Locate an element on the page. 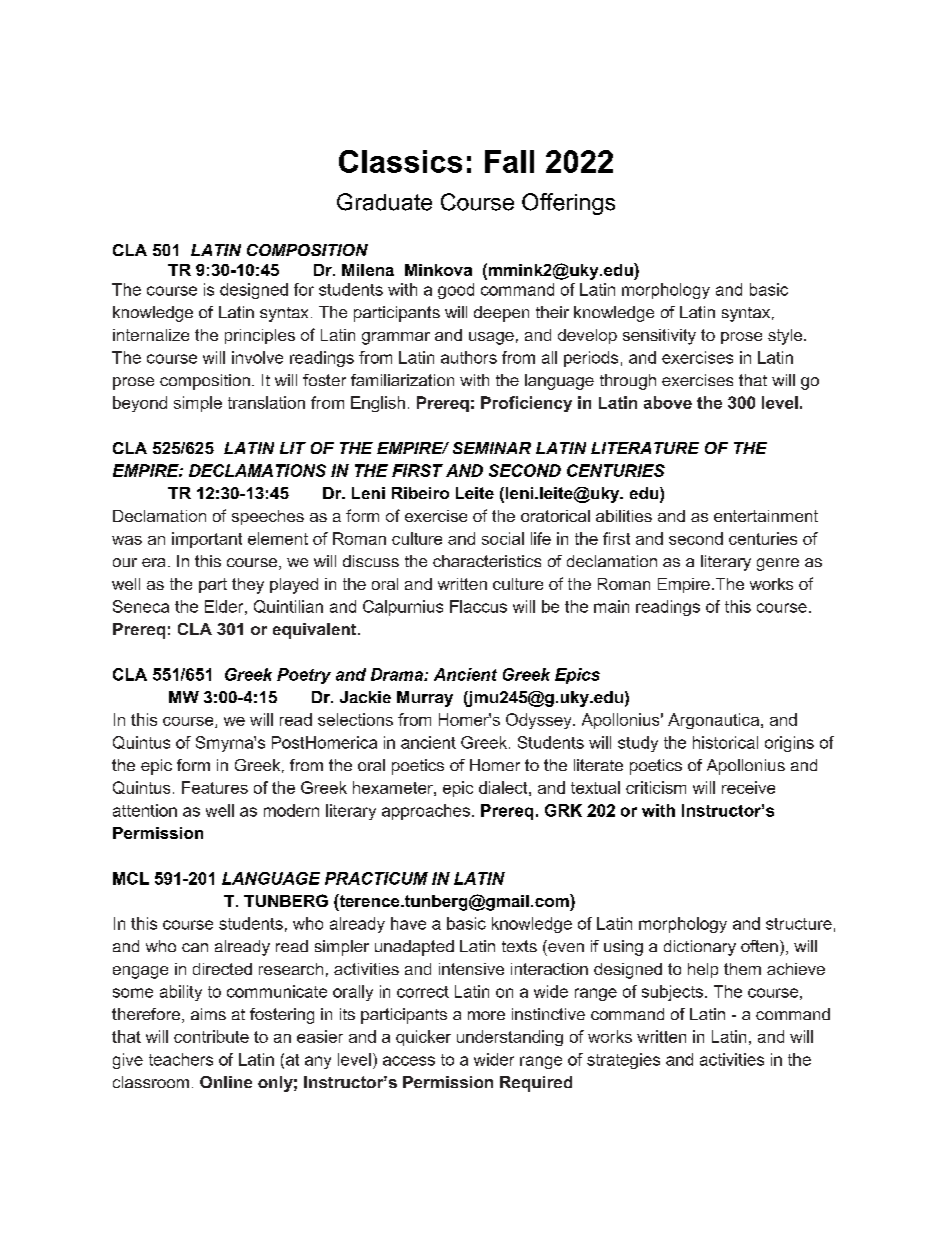 Image resolution: width=952 pixels, height=1233 pixels. Offerings is located at coordinates (568, 204).
